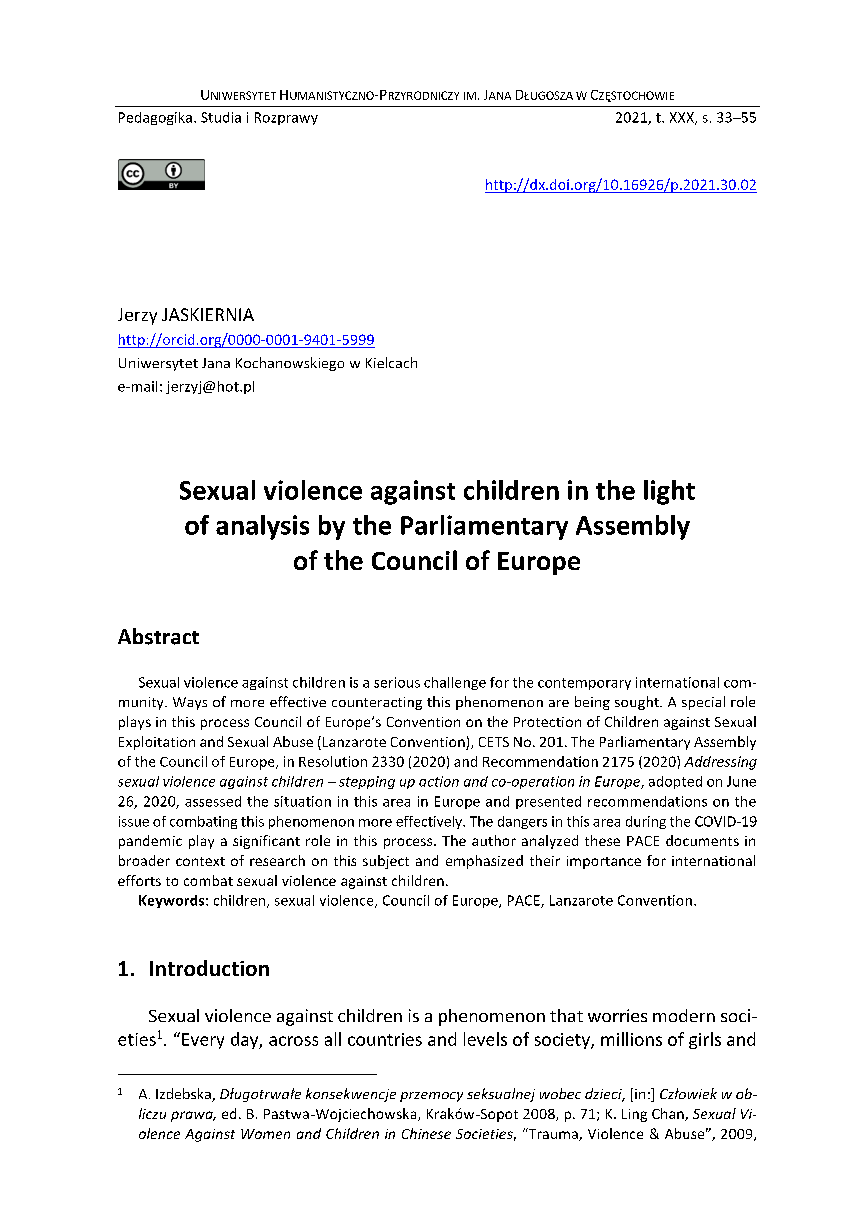  Describe the element at coordinates (455, 683) in the document. I see `challenge` at that location.
